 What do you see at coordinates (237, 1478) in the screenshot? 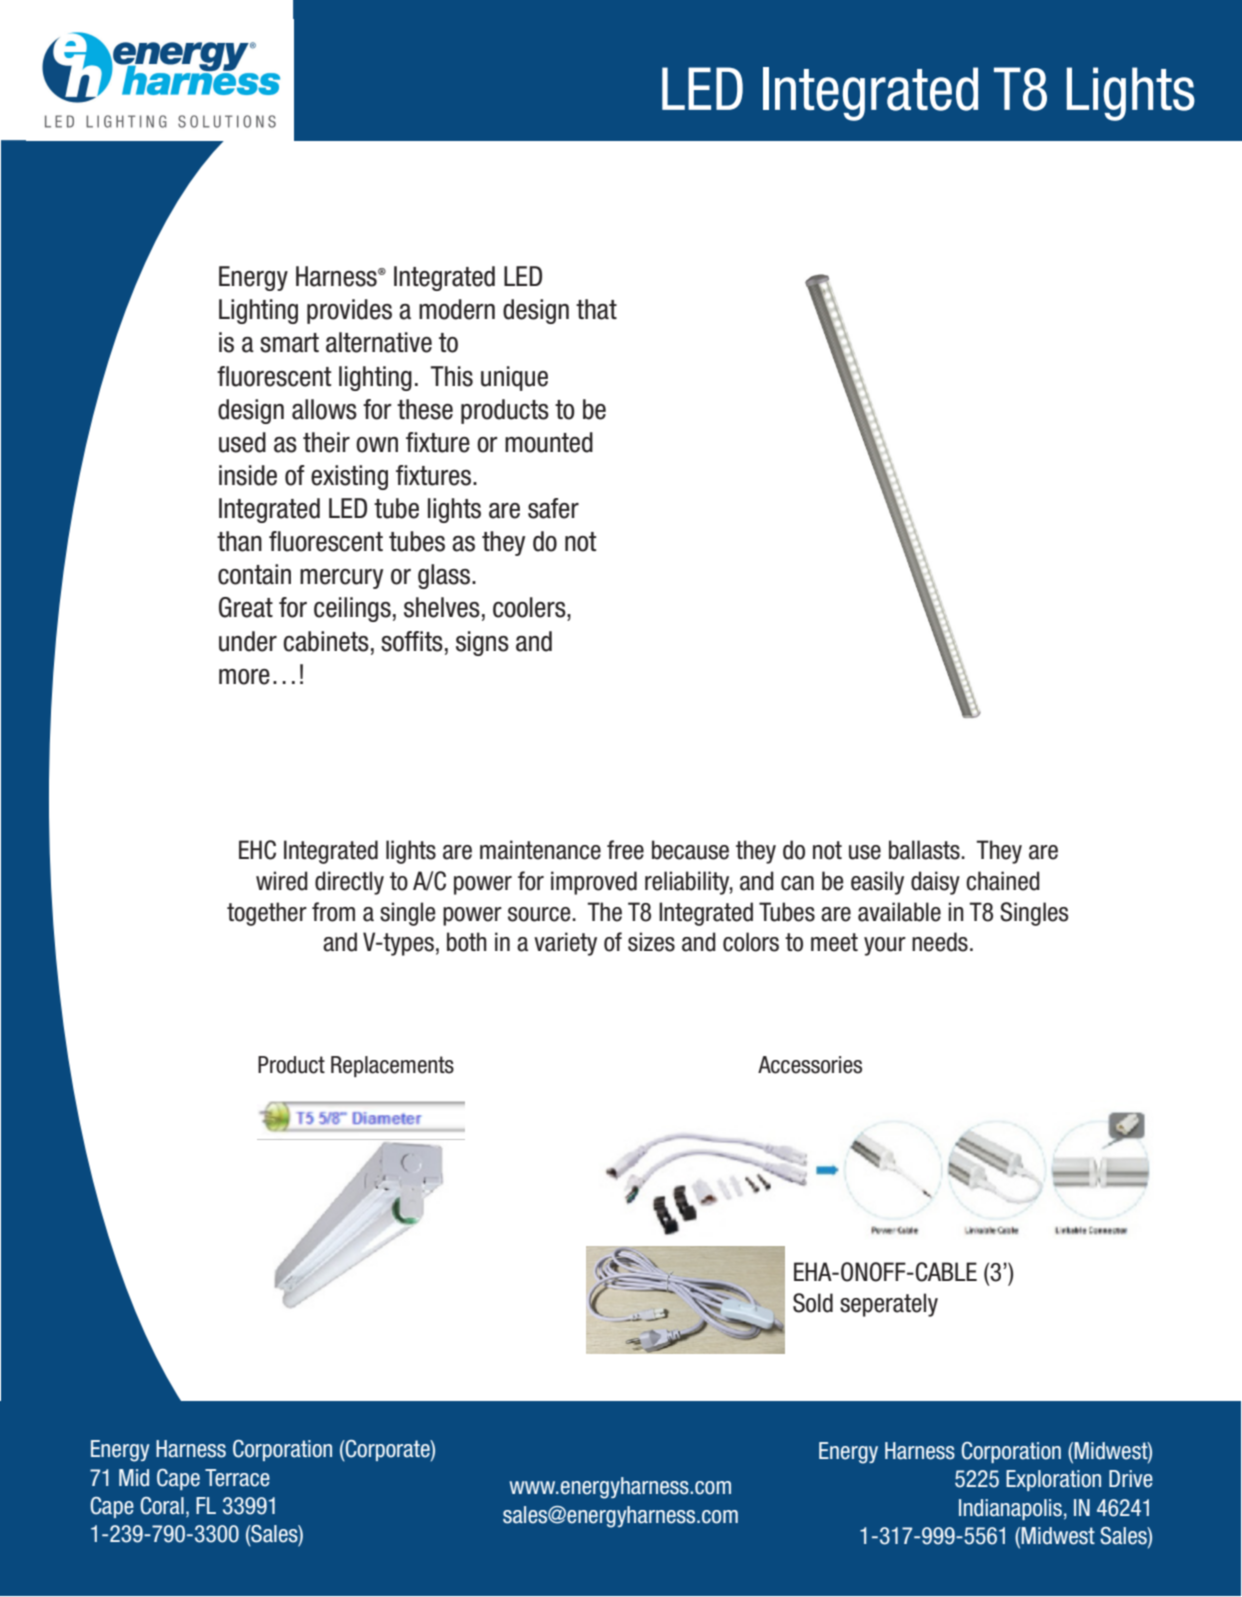
I see `Terrace` at bounding box center [237, 1478].
